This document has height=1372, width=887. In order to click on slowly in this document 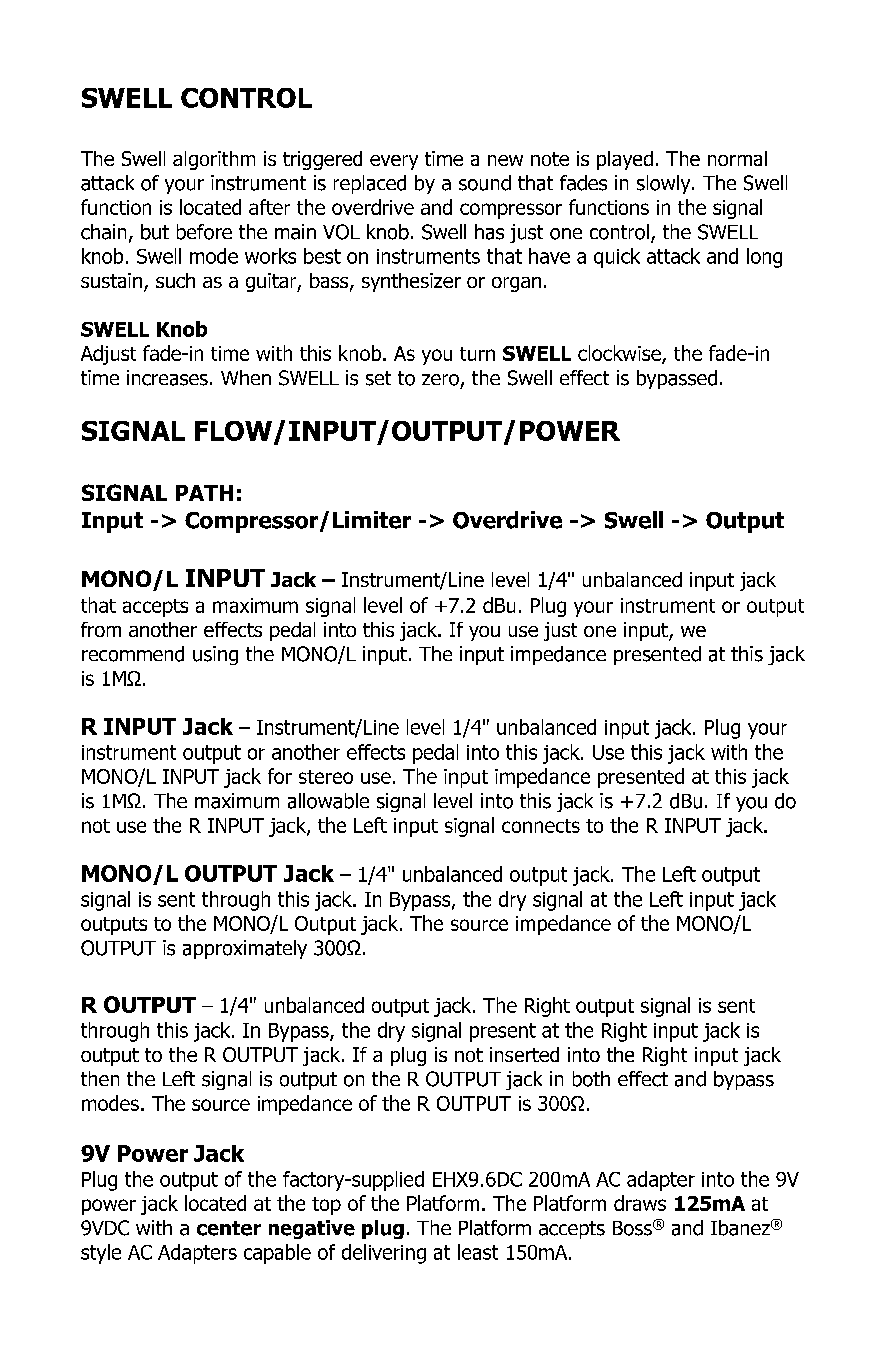, I will do `click(665, 184)`.
